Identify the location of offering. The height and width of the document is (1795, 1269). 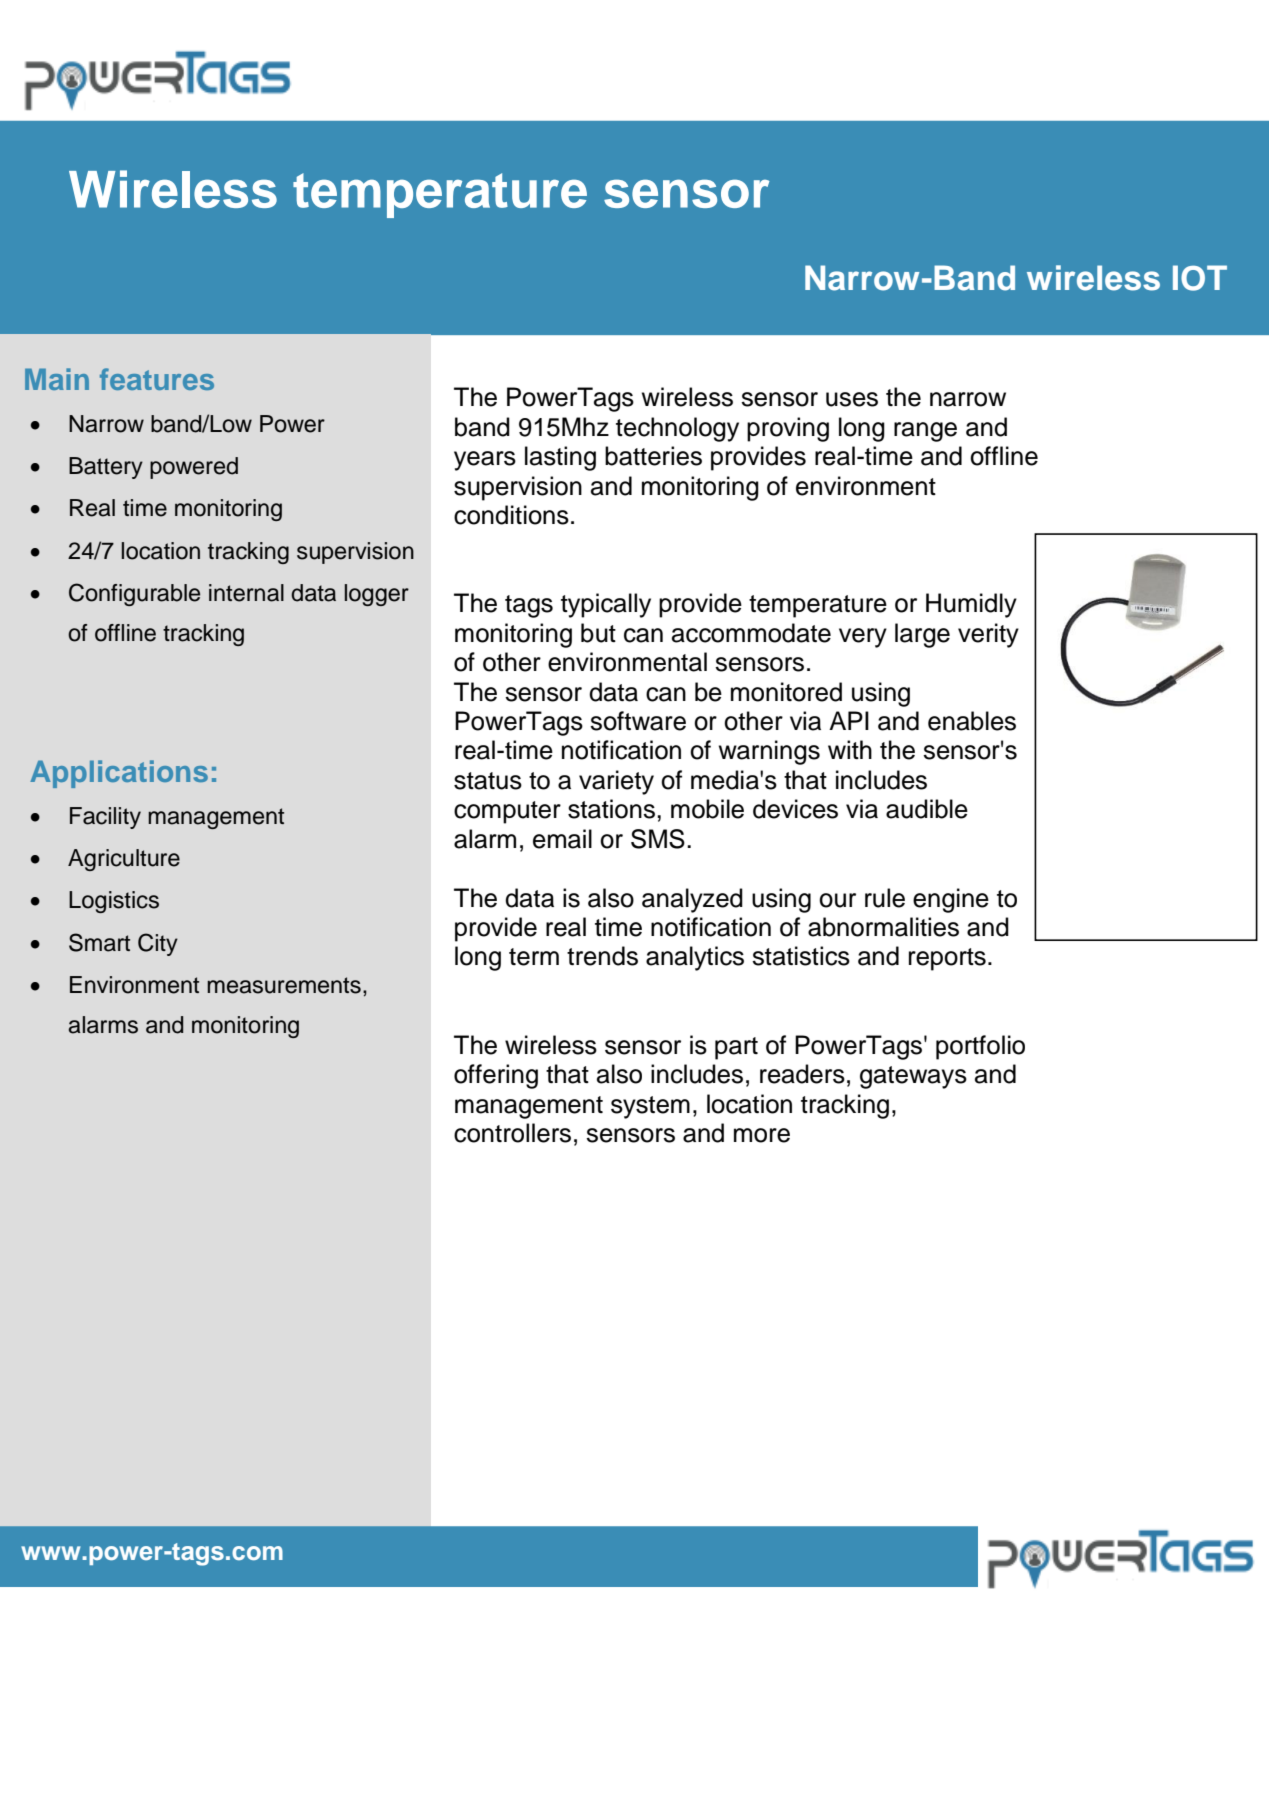
(496, 1076).
